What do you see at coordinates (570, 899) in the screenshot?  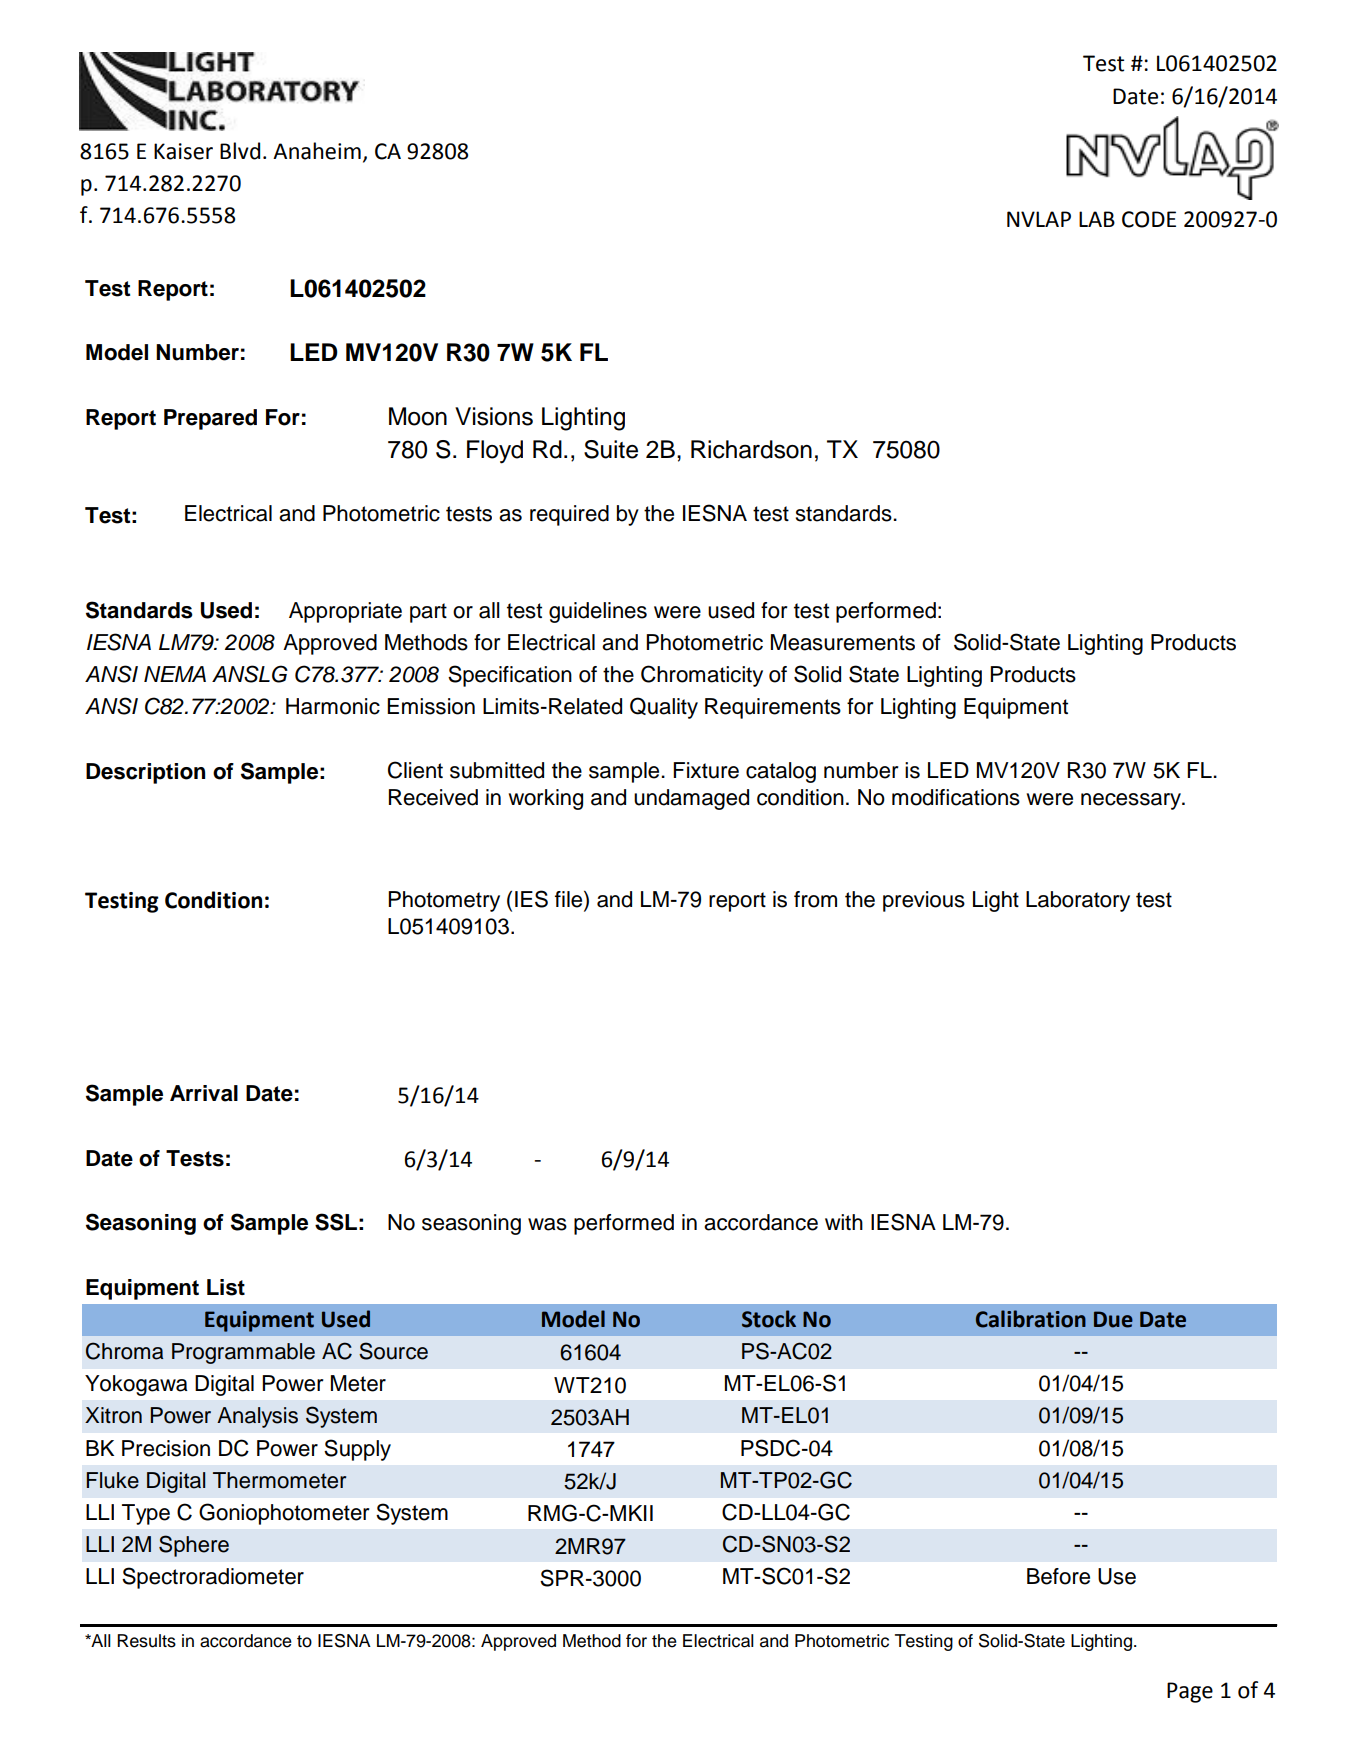 I see `file` at bounding box center [570, 899].
